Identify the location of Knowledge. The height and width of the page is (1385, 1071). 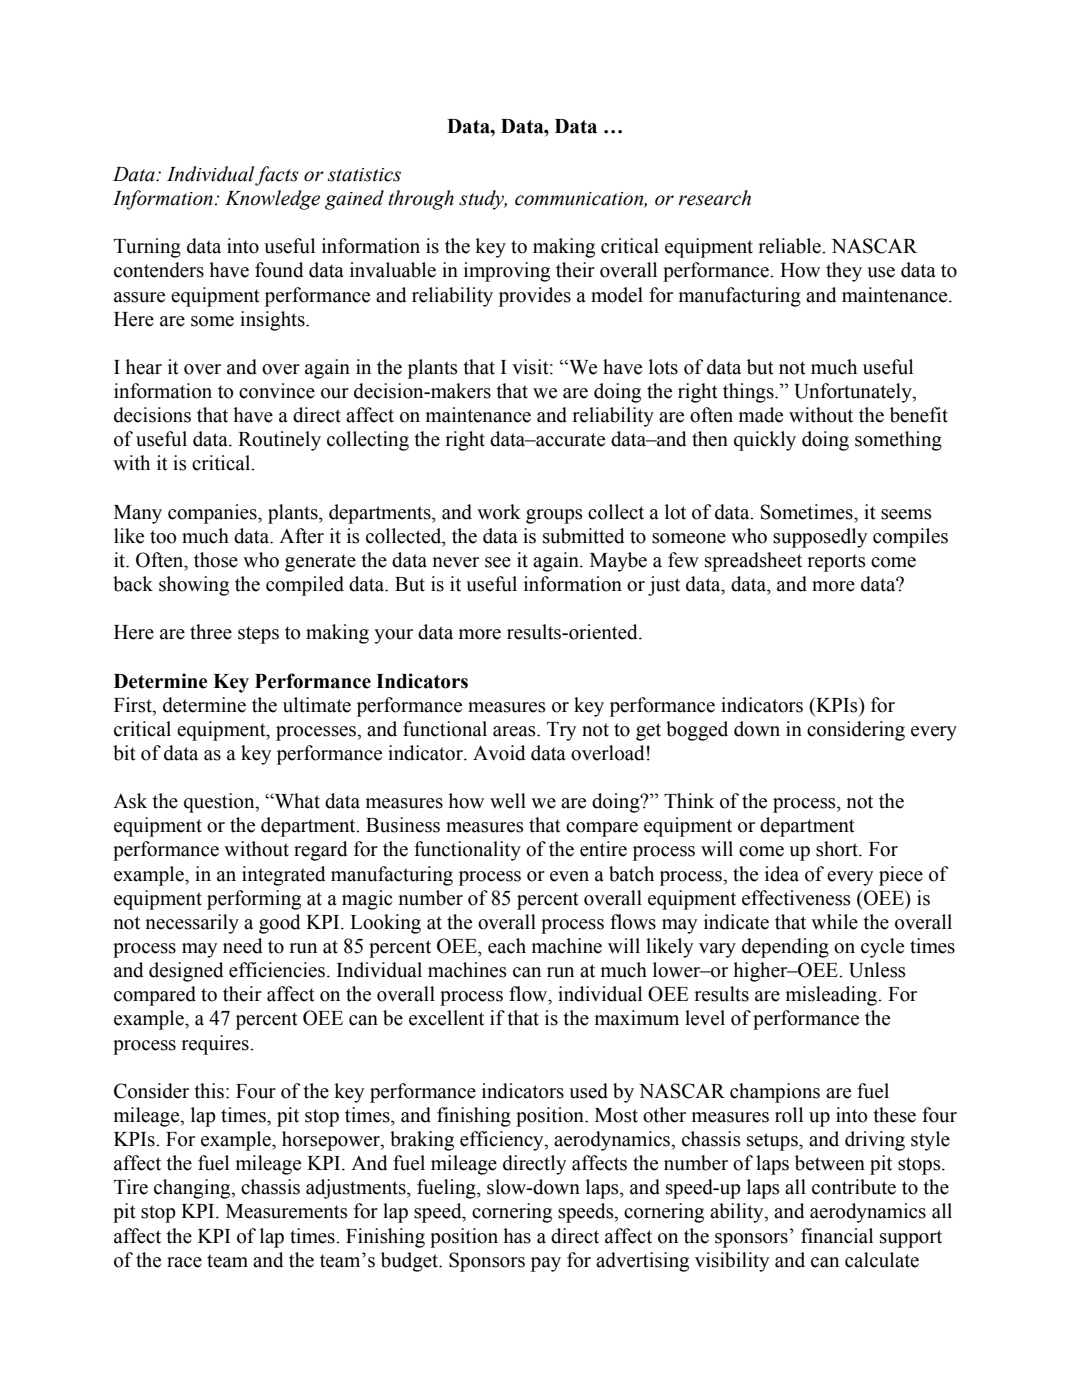
(272, 200).
